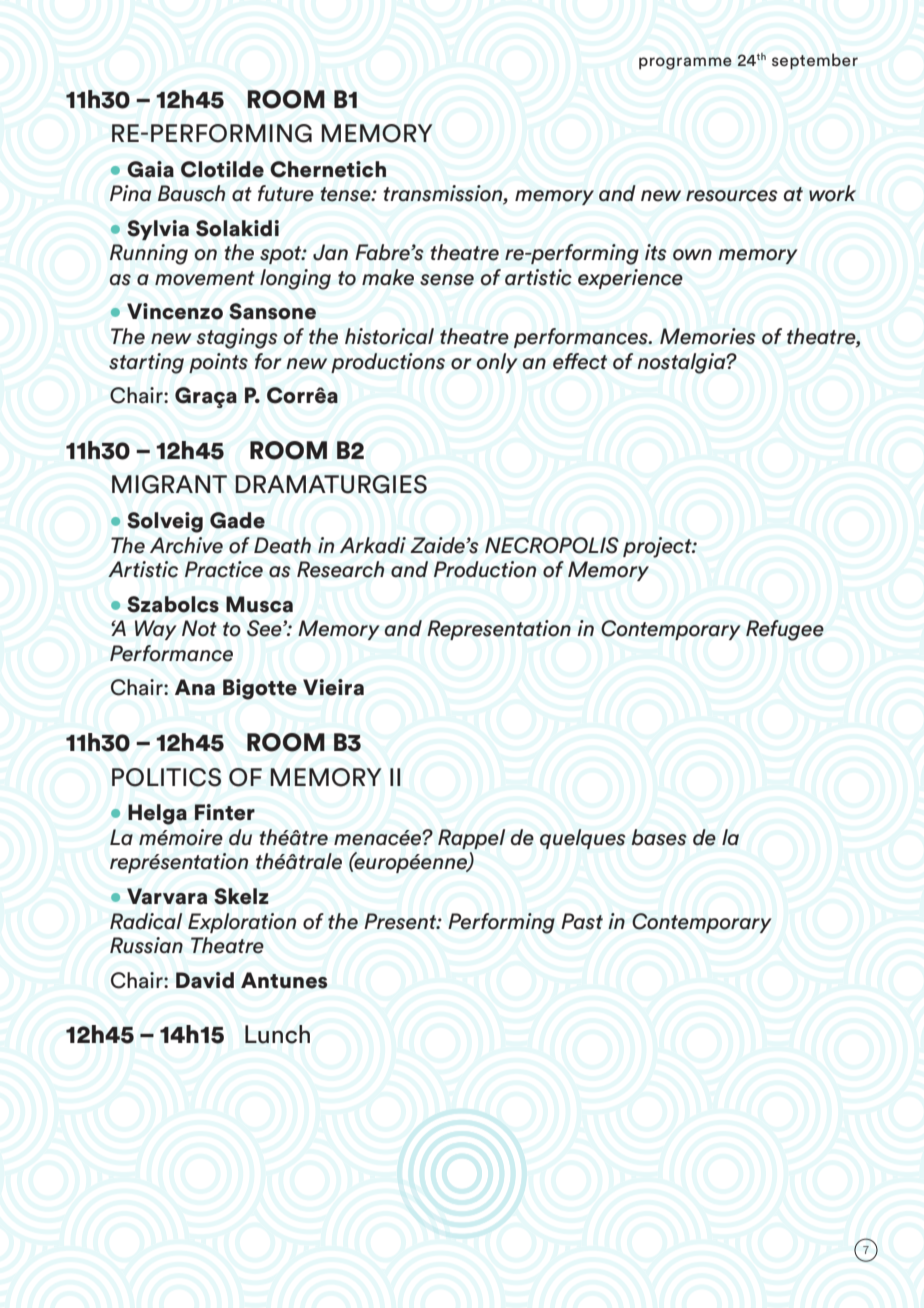 The image size is (924, 1308). I want to click on Refugee, so click(785, 630).
